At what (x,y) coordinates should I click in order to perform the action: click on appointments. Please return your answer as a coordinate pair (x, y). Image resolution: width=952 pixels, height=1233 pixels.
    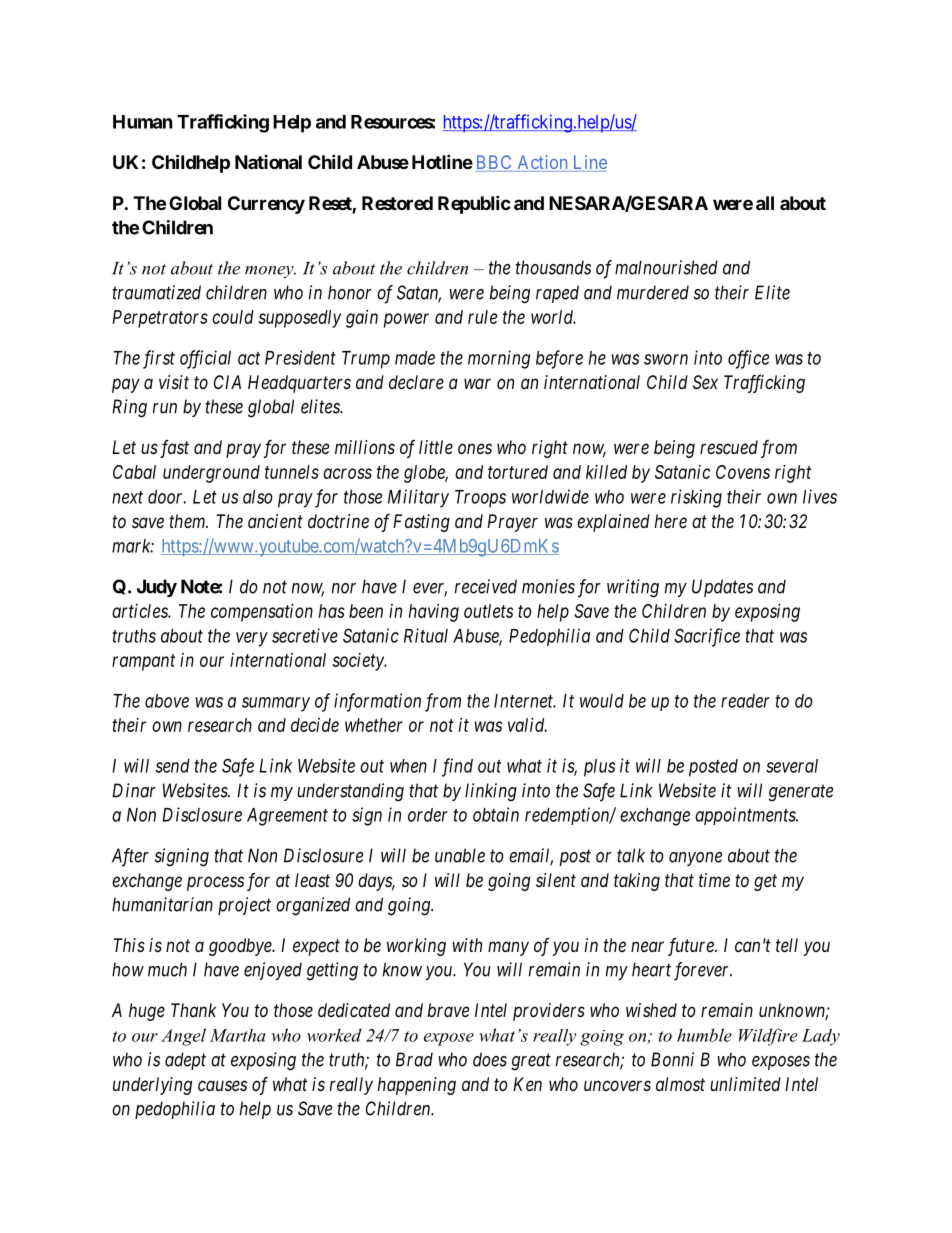
    Looking at the image, I should click on (746, 816).
